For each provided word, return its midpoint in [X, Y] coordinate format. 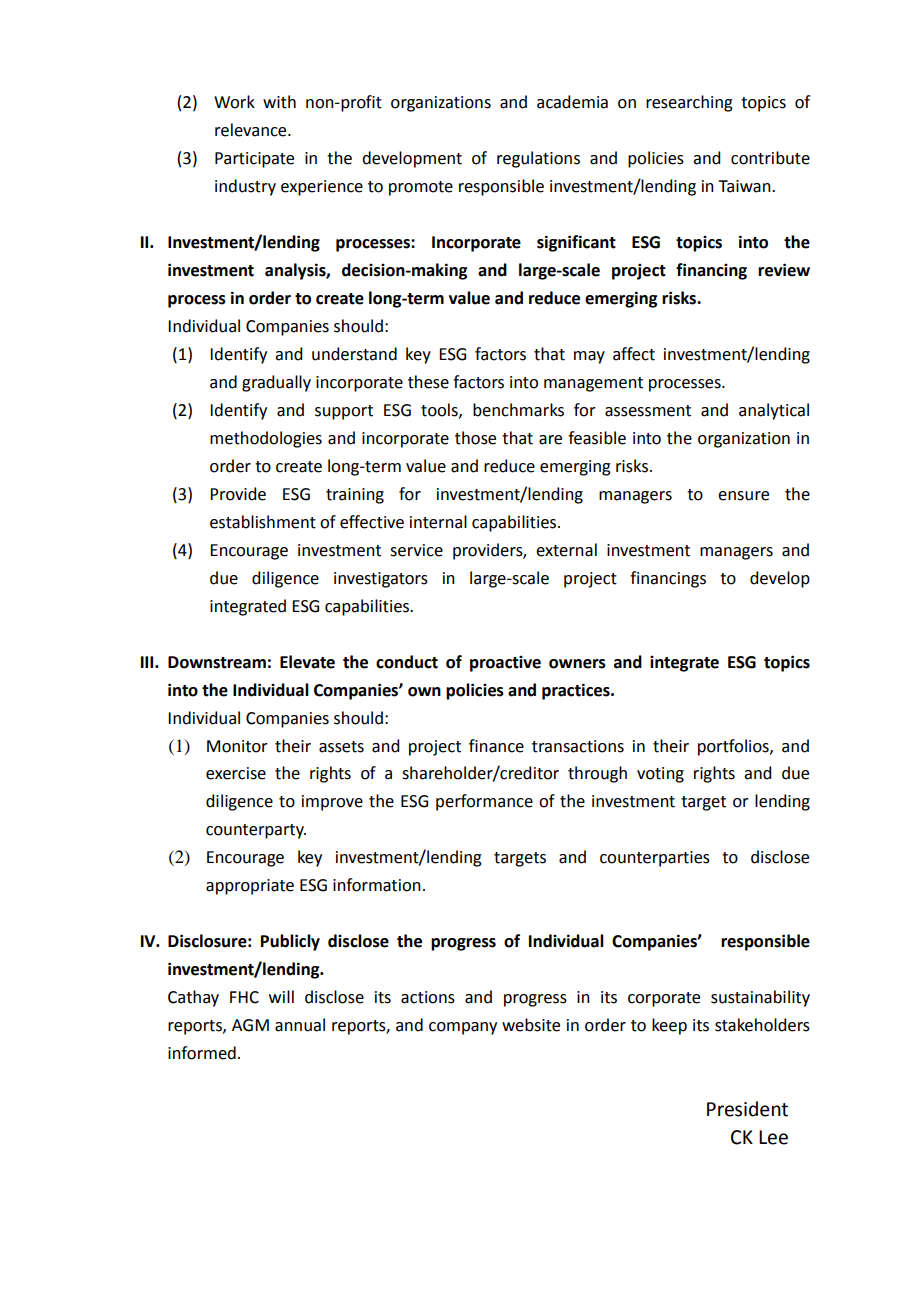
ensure [743, 496]
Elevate [307, 662]
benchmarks [518, 410]
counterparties [655, 859]
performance [484, 802]
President [747, 1109]
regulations [538, 159]
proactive [505, 664]
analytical [774, 411]
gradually [276, 383]
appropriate [250, 887]
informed [202, 1053]
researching [689, 103]
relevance [252, 130]
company [463, 1028]
